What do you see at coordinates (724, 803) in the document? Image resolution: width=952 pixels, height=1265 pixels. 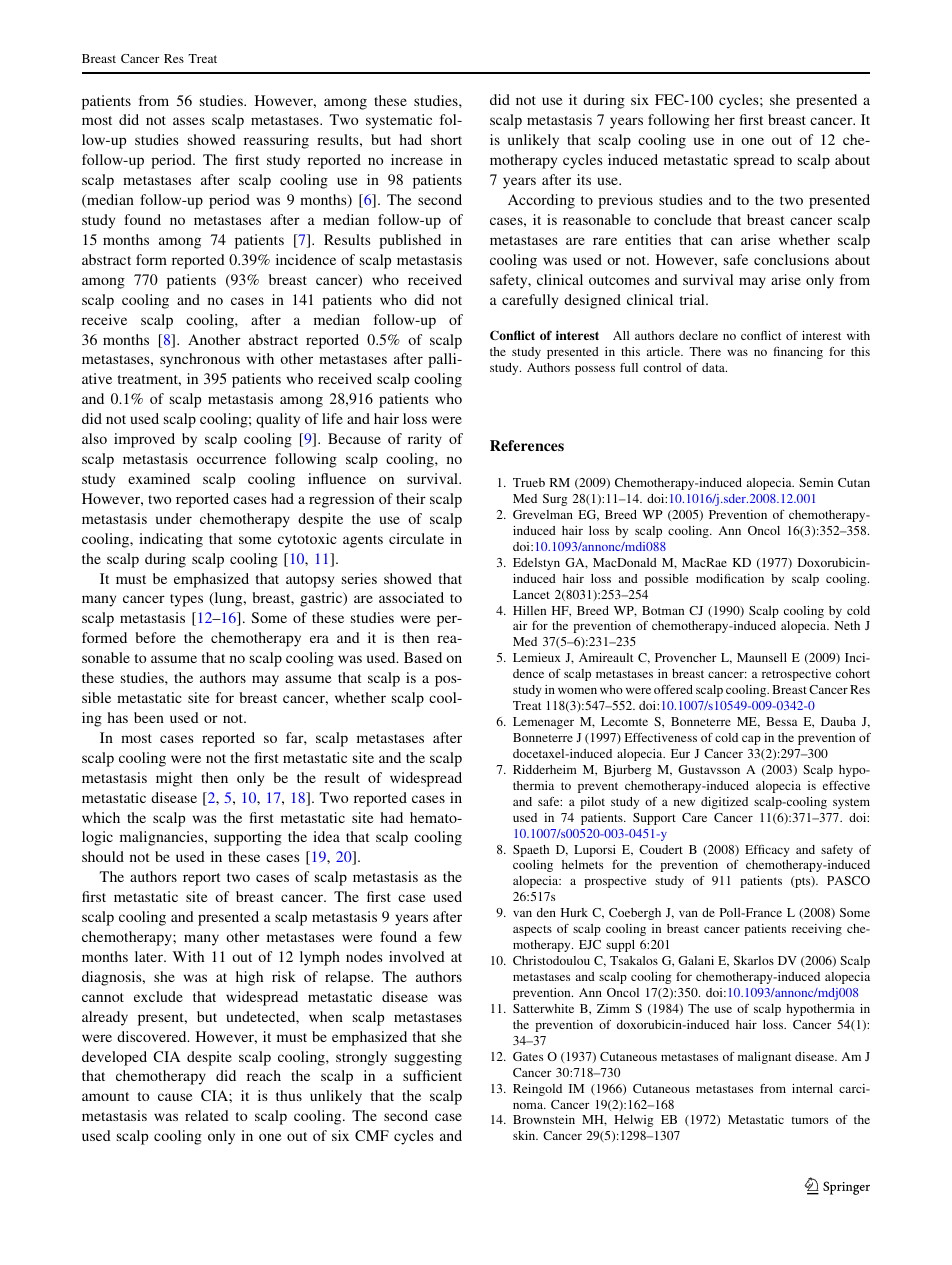 I see `digitized` at bounding box center [724, 803].
